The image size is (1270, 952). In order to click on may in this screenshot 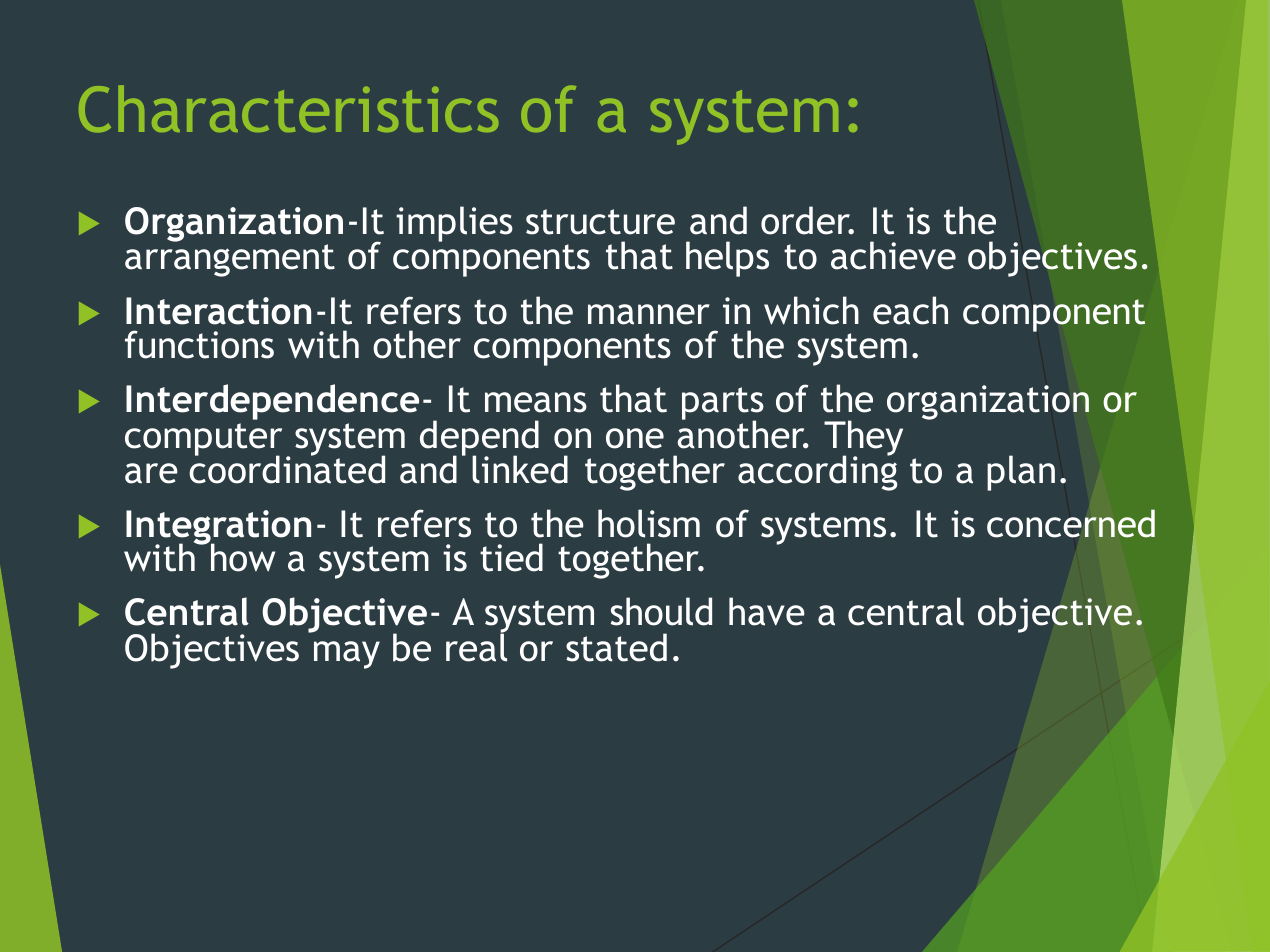, I will do `click(347, 655)`.
